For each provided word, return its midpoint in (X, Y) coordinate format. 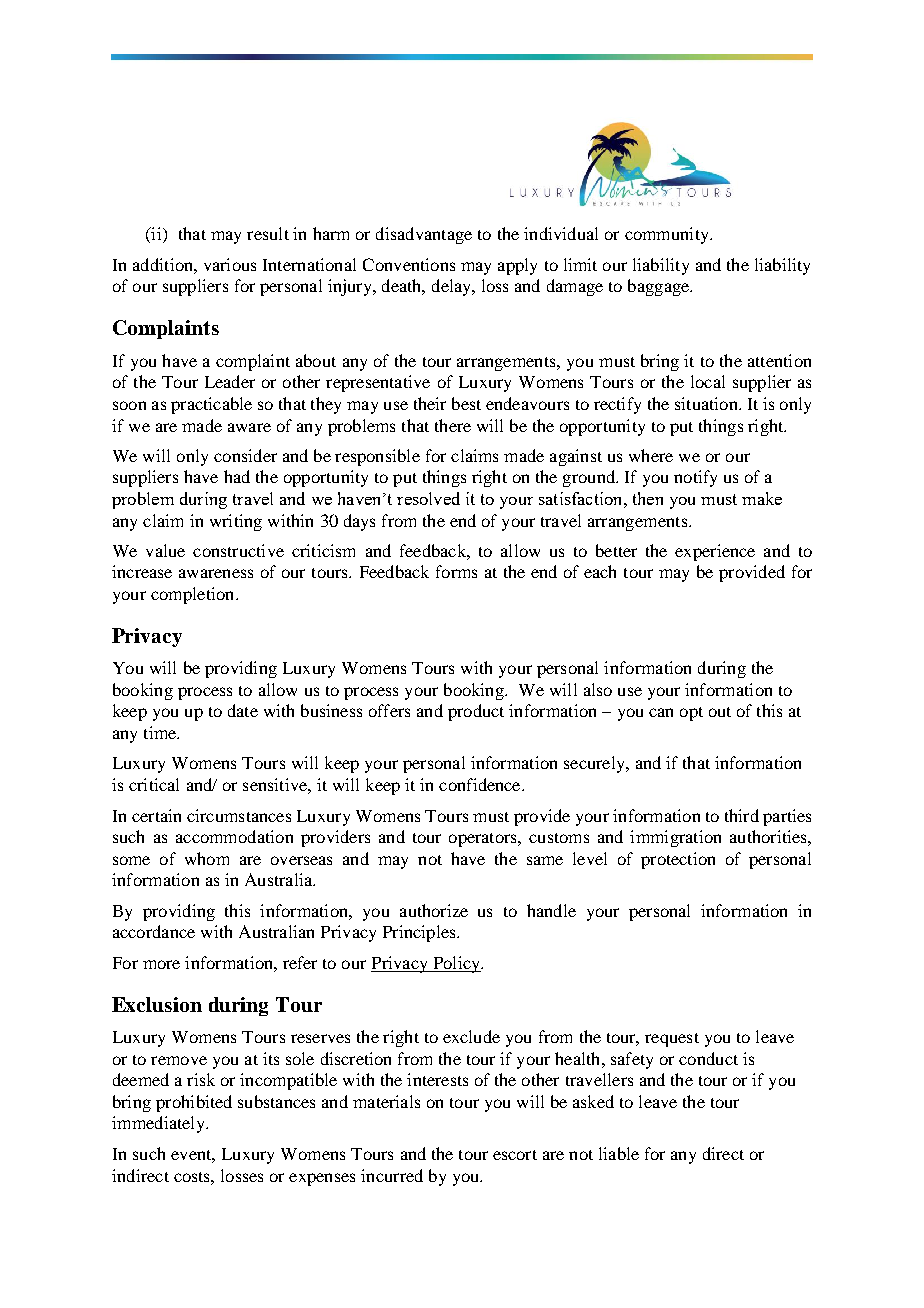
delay (452, 287)
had (237, 476)
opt (691, 714)
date (243, 710)
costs (193, 1177)
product (476, 712)
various (230, 264)
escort (515, 1155)
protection (678, 860)
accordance (154, 931)
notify (695, 478)
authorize (434, 910)
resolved (428, 498)
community (668, 235)
